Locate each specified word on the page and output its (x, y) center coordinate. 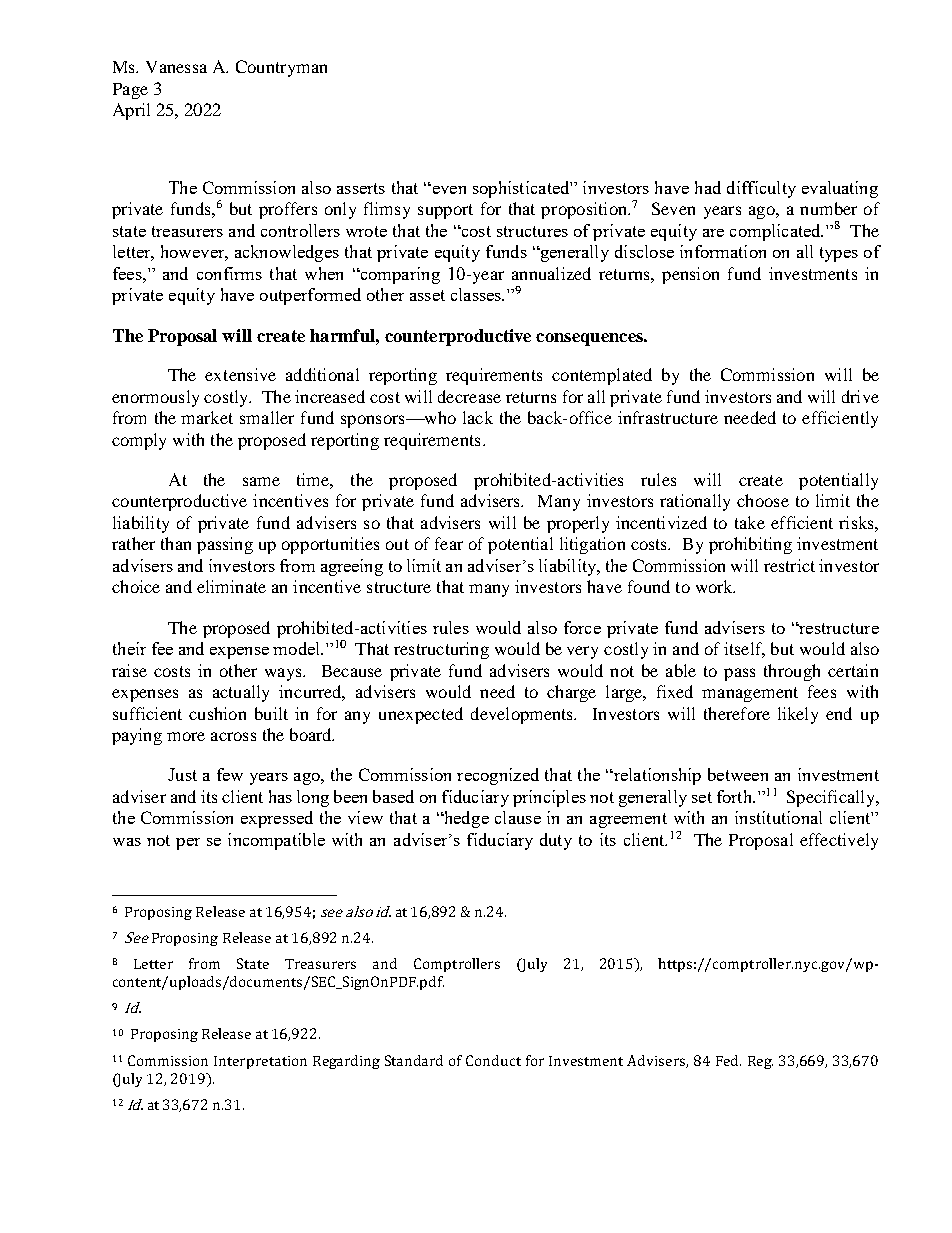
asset (427, 295)
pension (690, 275)
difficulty (761, 189)
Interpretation (260, 1062)
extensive (240, 374)
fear (449, 543)
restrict (789, 565)
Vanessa (176, 67)
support (445, 211)
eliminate (231, 586)
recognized (498, 776)
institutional (778, 817)
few (230, 774)
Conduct (493, 1060)
